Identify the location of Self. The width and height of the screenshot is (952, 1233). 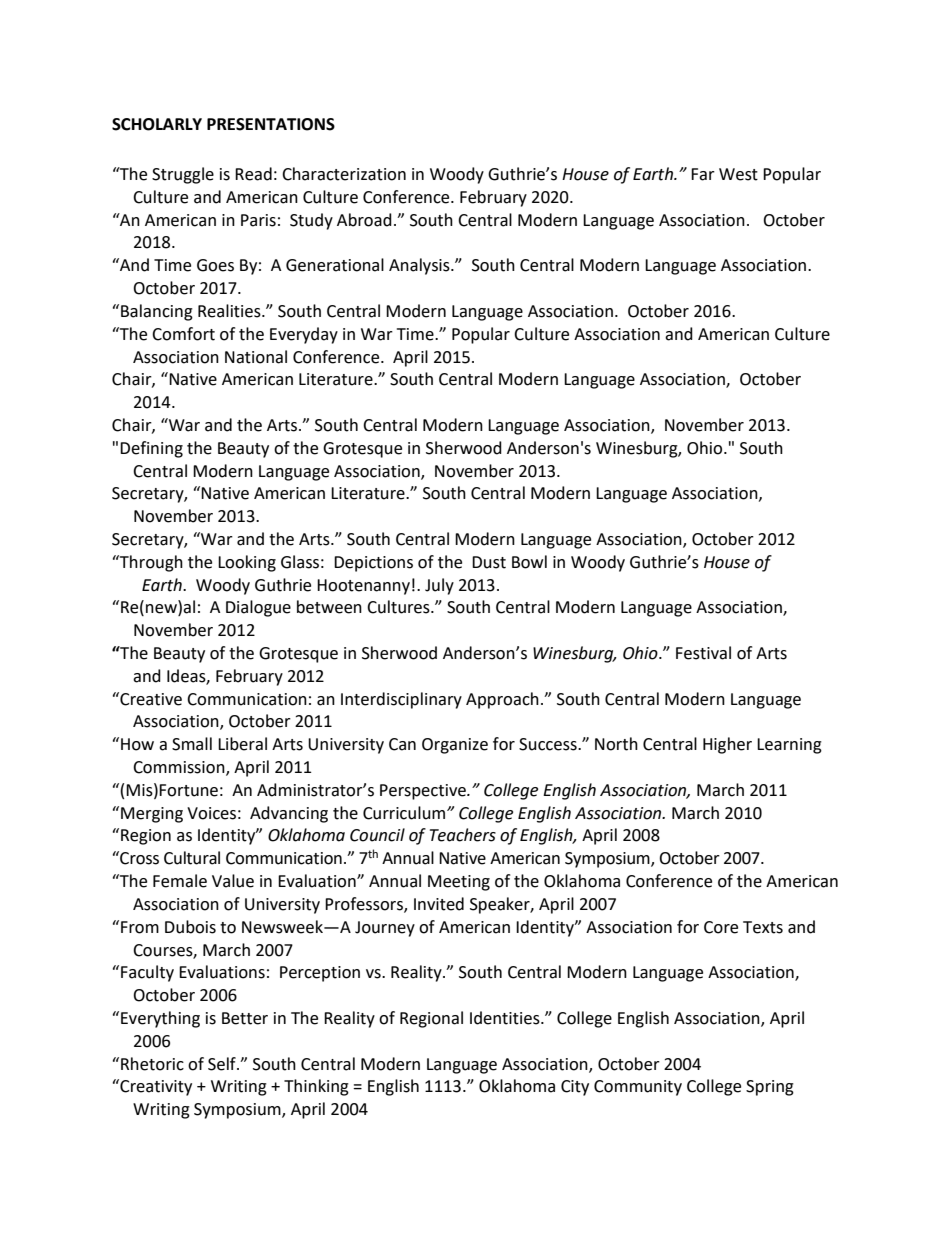
(223, 1064).
